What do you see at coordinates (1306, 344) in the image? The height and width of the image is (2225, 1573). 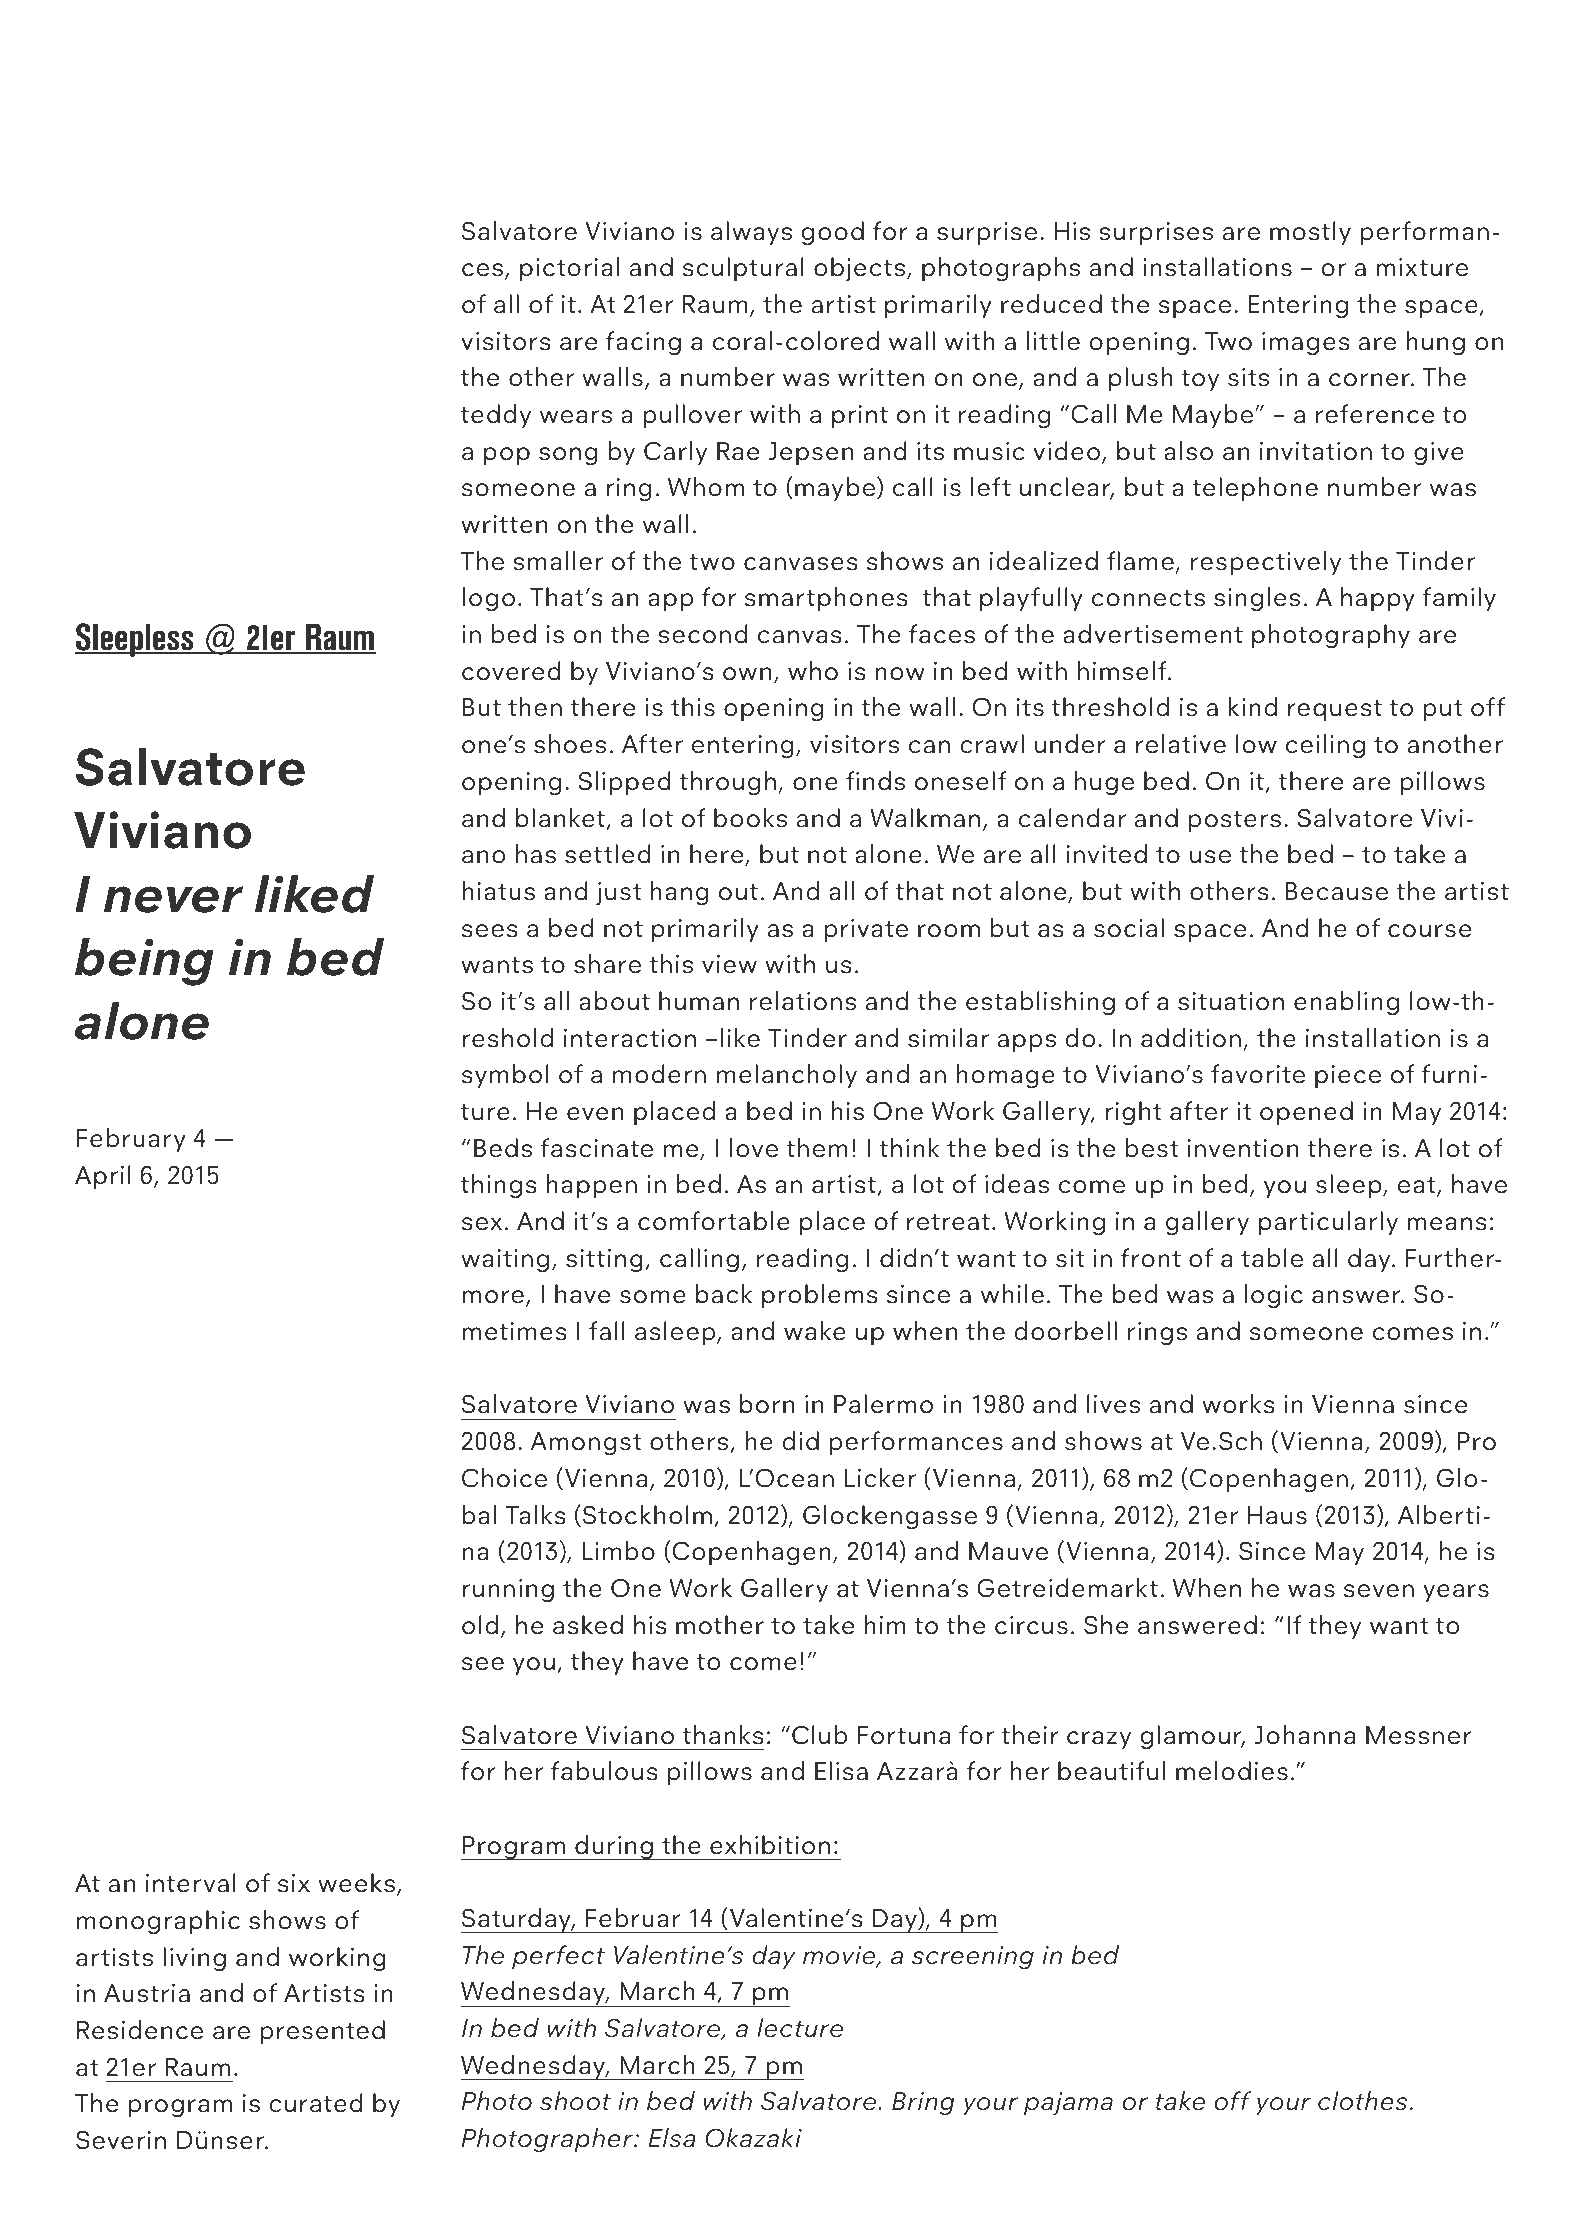 I see `images` at bounding box center [1306, 344].
